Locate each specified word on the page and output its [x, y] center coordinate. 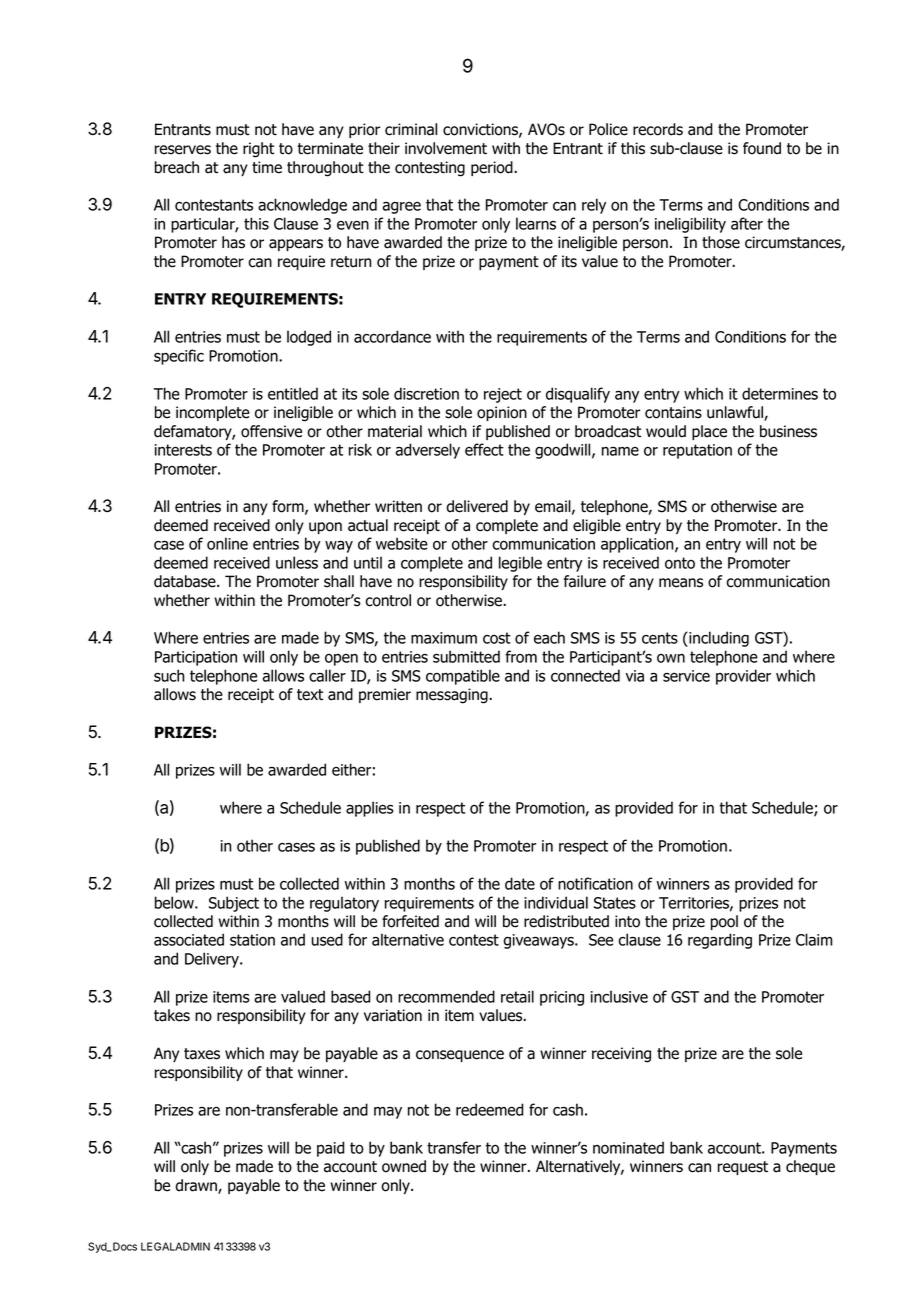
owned [404, 1166]
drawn [197, 1186]
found [762, 148]
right [258, 150]
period [493, 168]
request [743, 1168]
